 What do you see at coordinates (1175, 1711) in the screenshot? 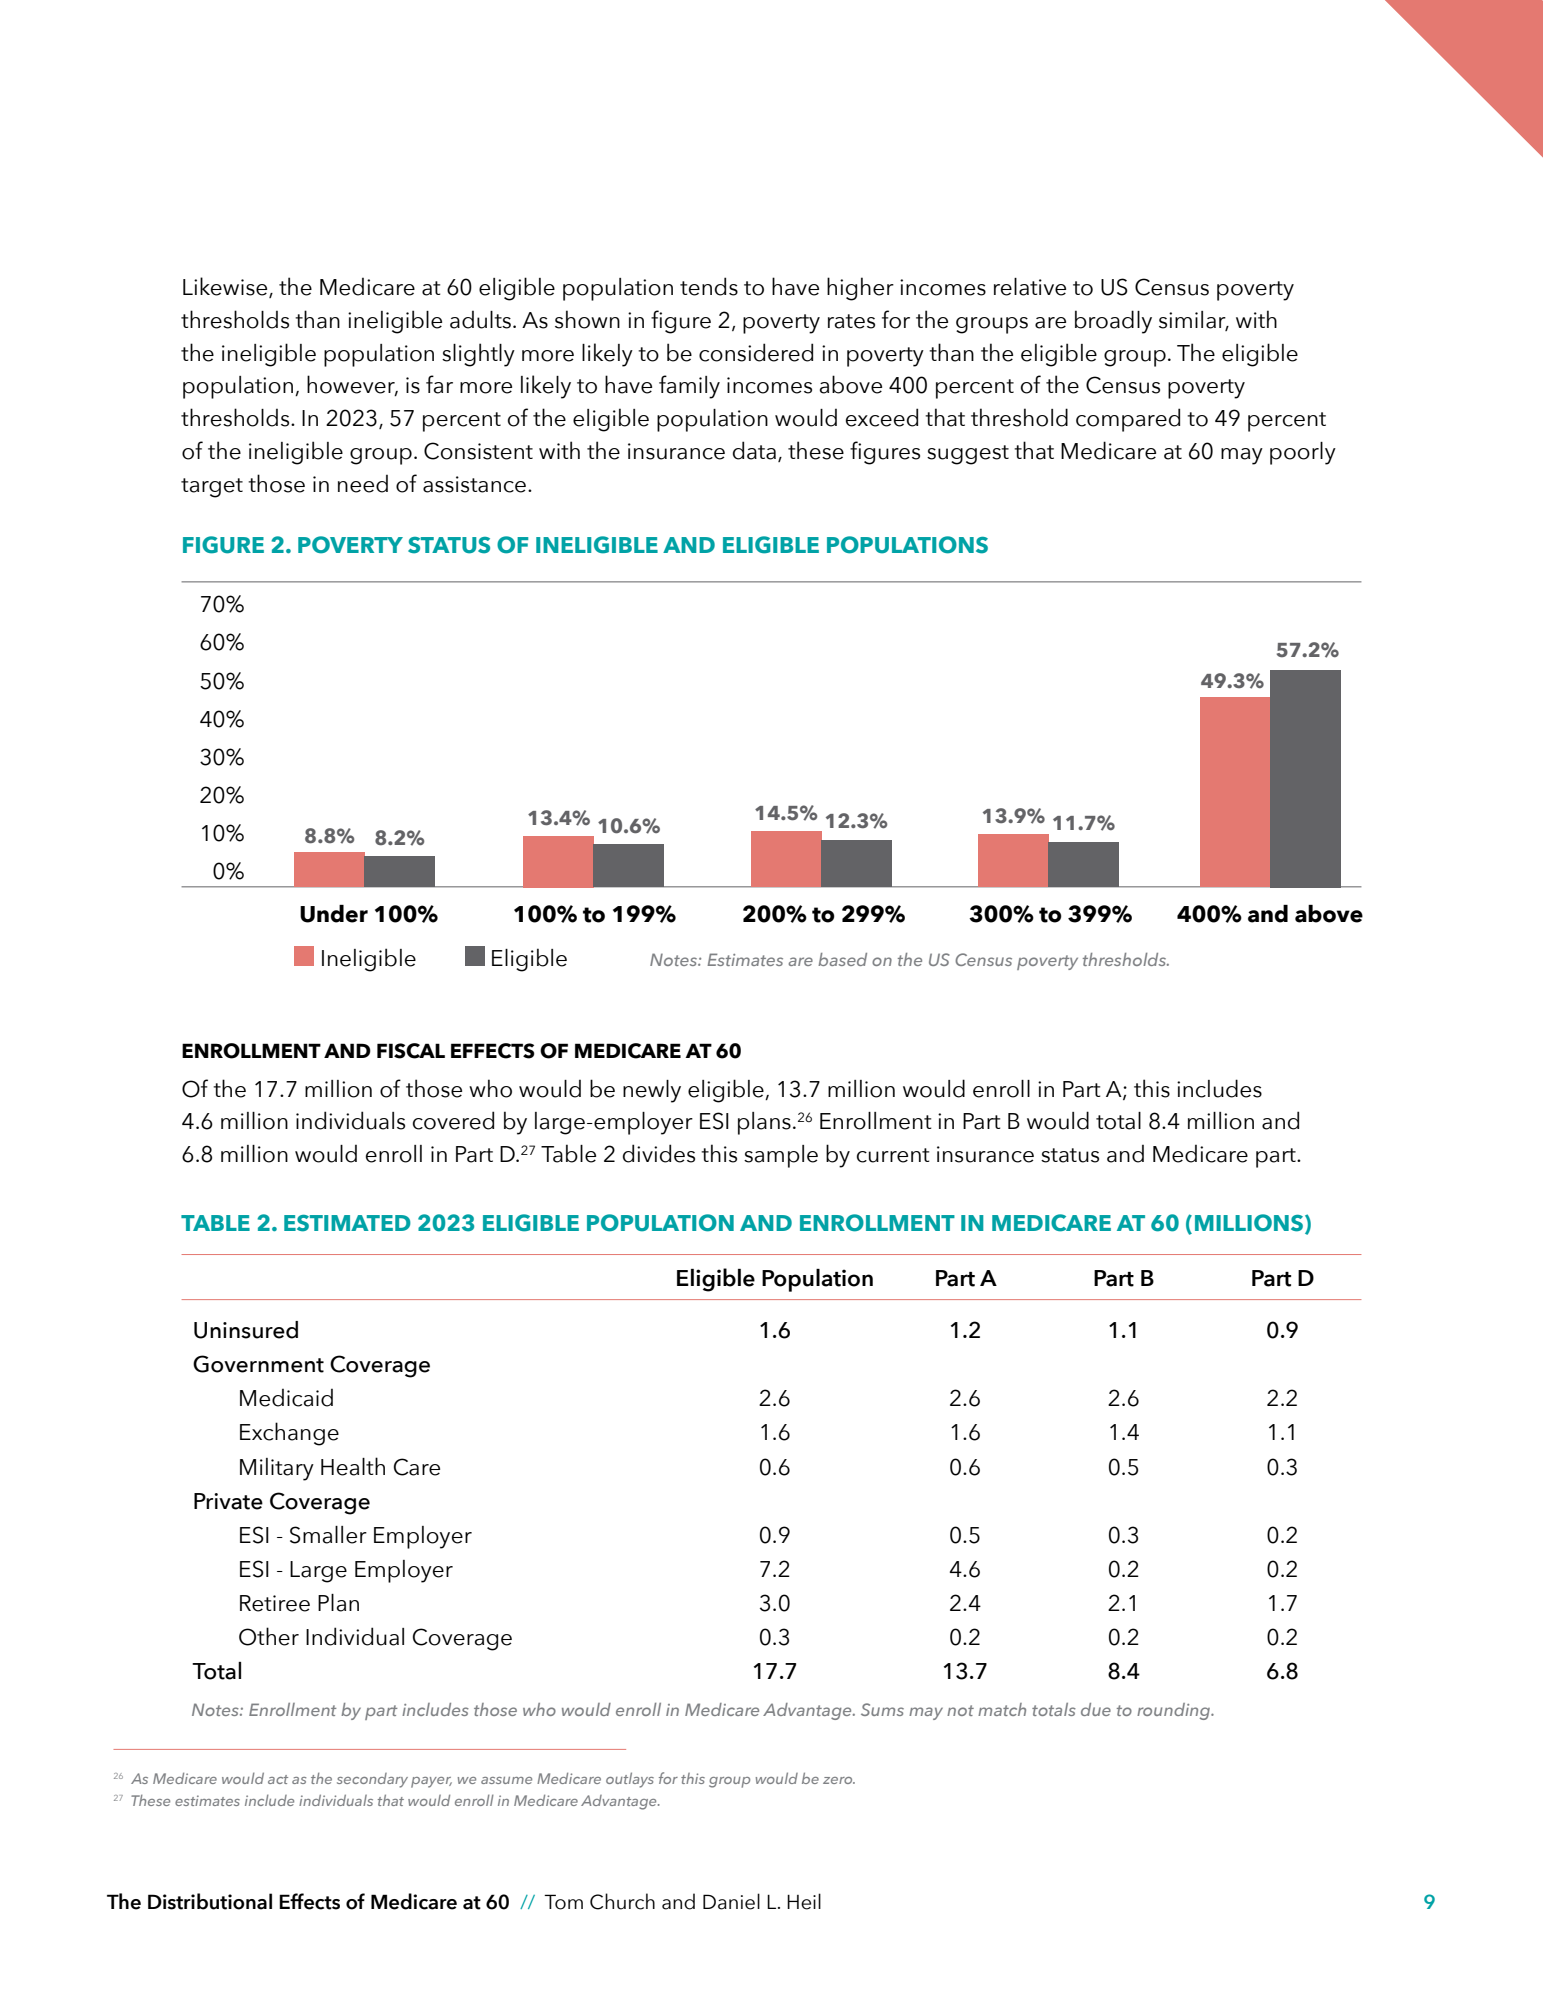
I see `rounding` at bounding box center [1175, 1711].
